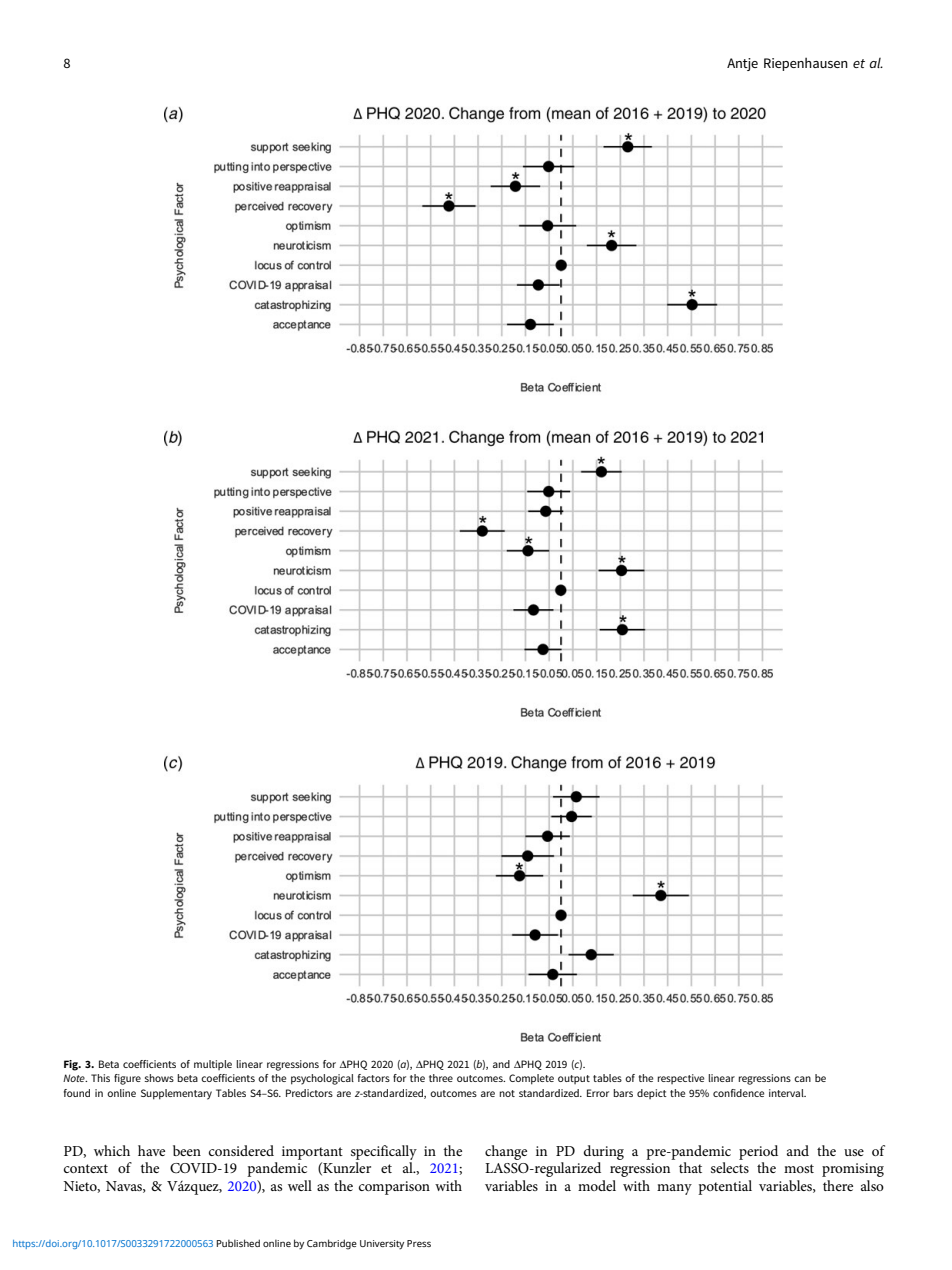 This document has height=1270, width=952. What do you see at coordinates (187, 1150) in the document?
I see `been` at bounding box center [187, 1150].
